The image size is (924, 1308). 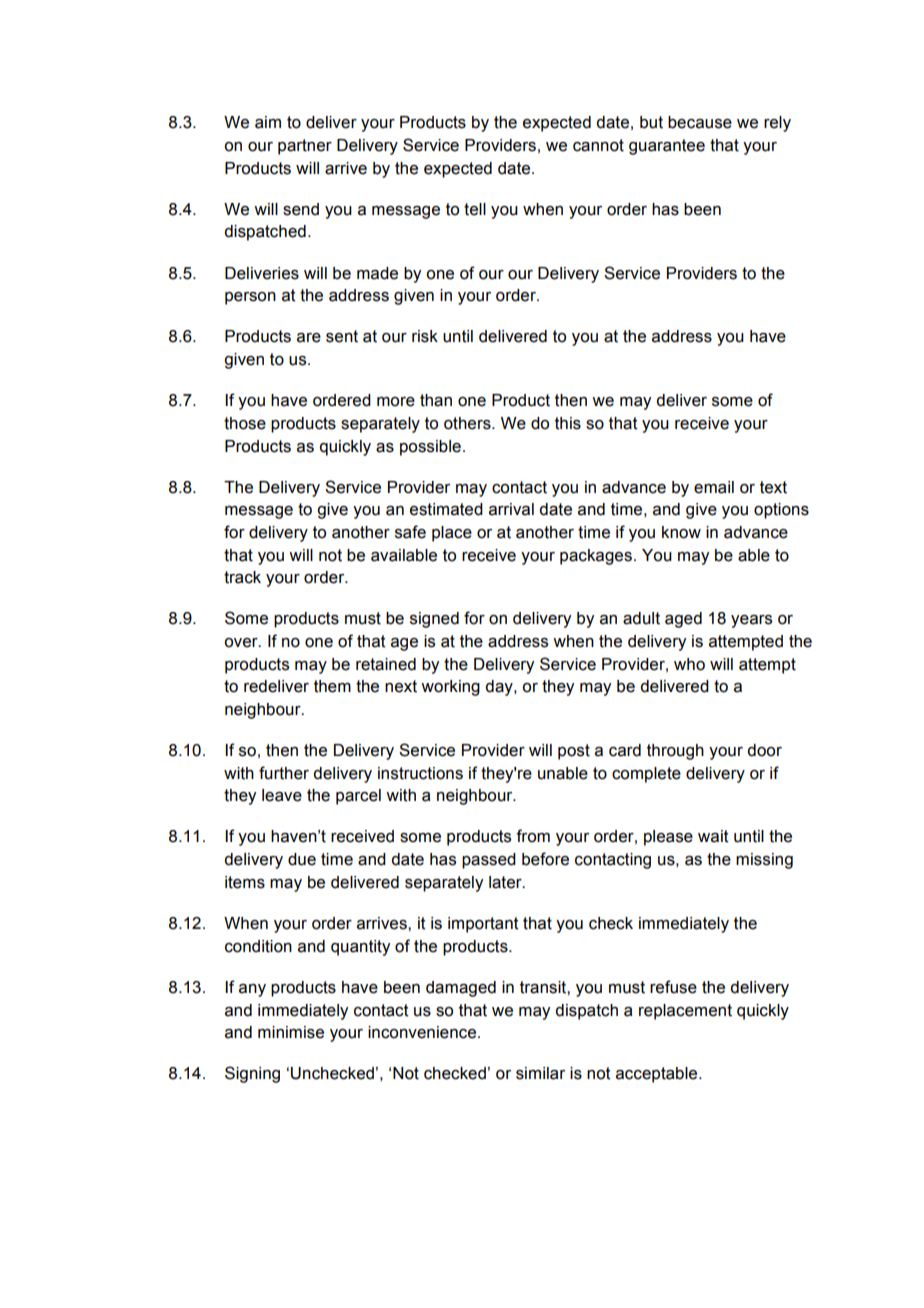 What do you see at coordinates (700, 122) in the screenshot?
I see `because` at bounding box center [700, 122].
